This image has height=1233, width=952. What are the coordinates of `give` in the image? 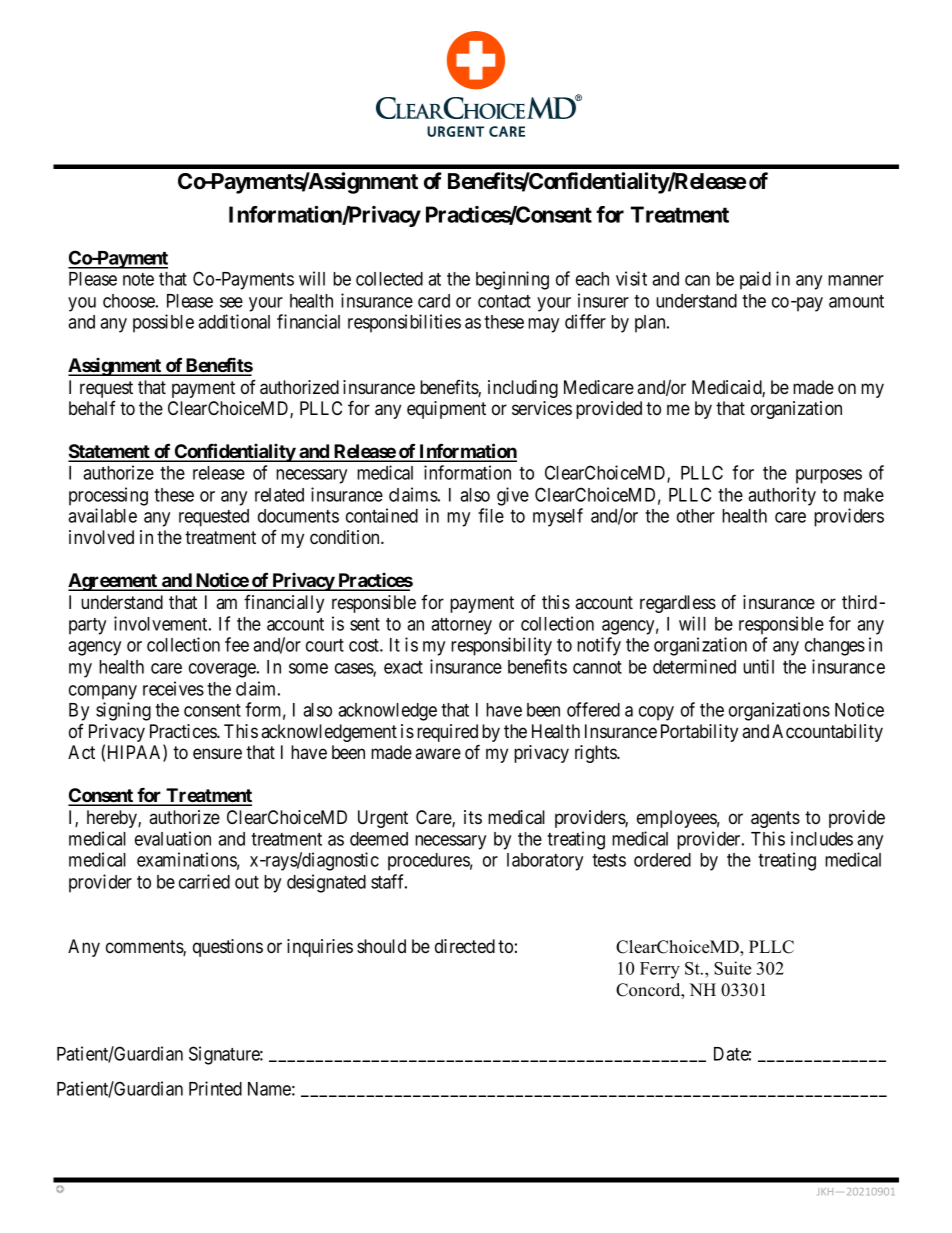 It's located at (513, 496).
